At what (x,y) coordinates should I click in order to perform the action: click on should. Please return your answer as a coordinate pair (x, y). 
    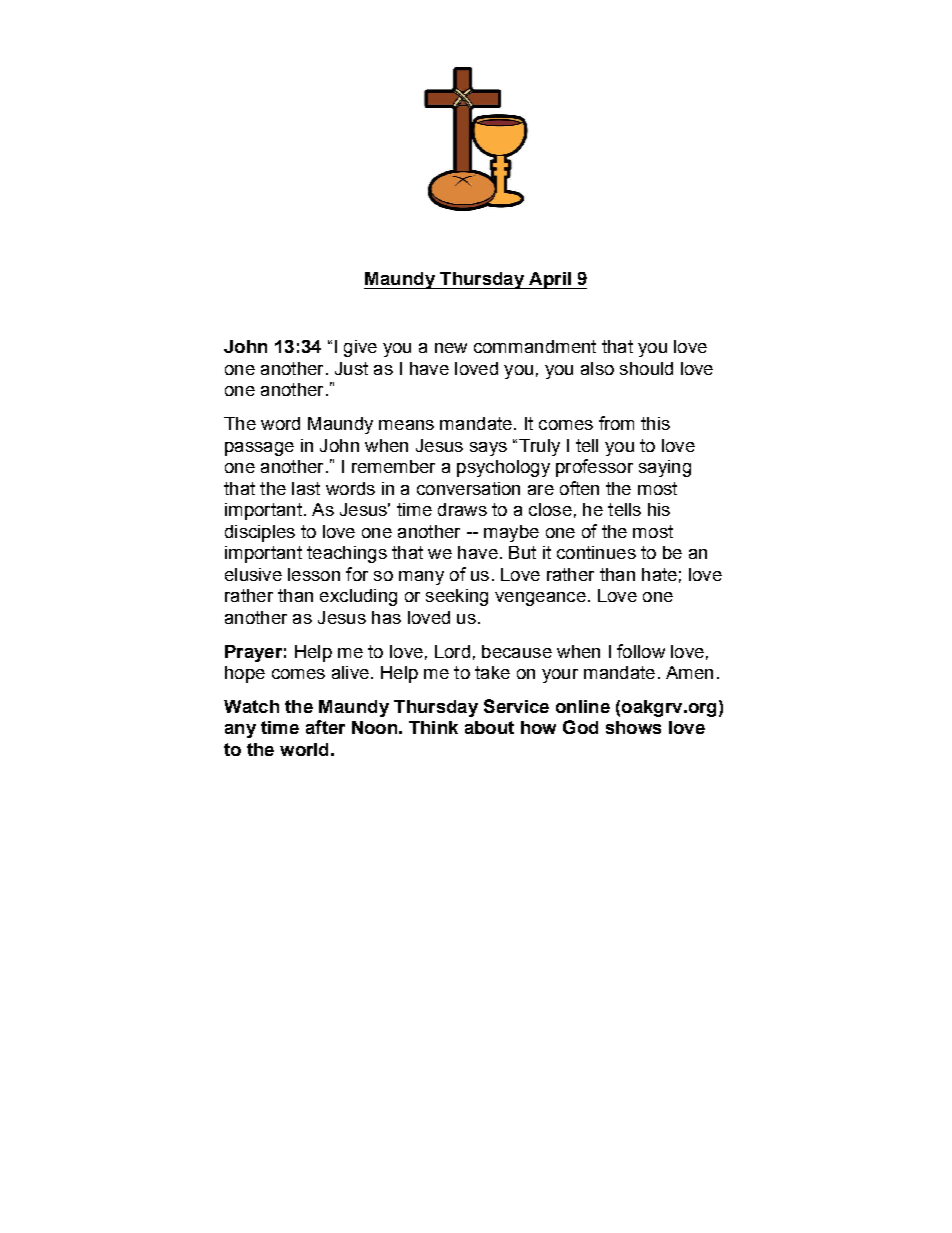
    Looking at the image, I should click on (646, 368).
